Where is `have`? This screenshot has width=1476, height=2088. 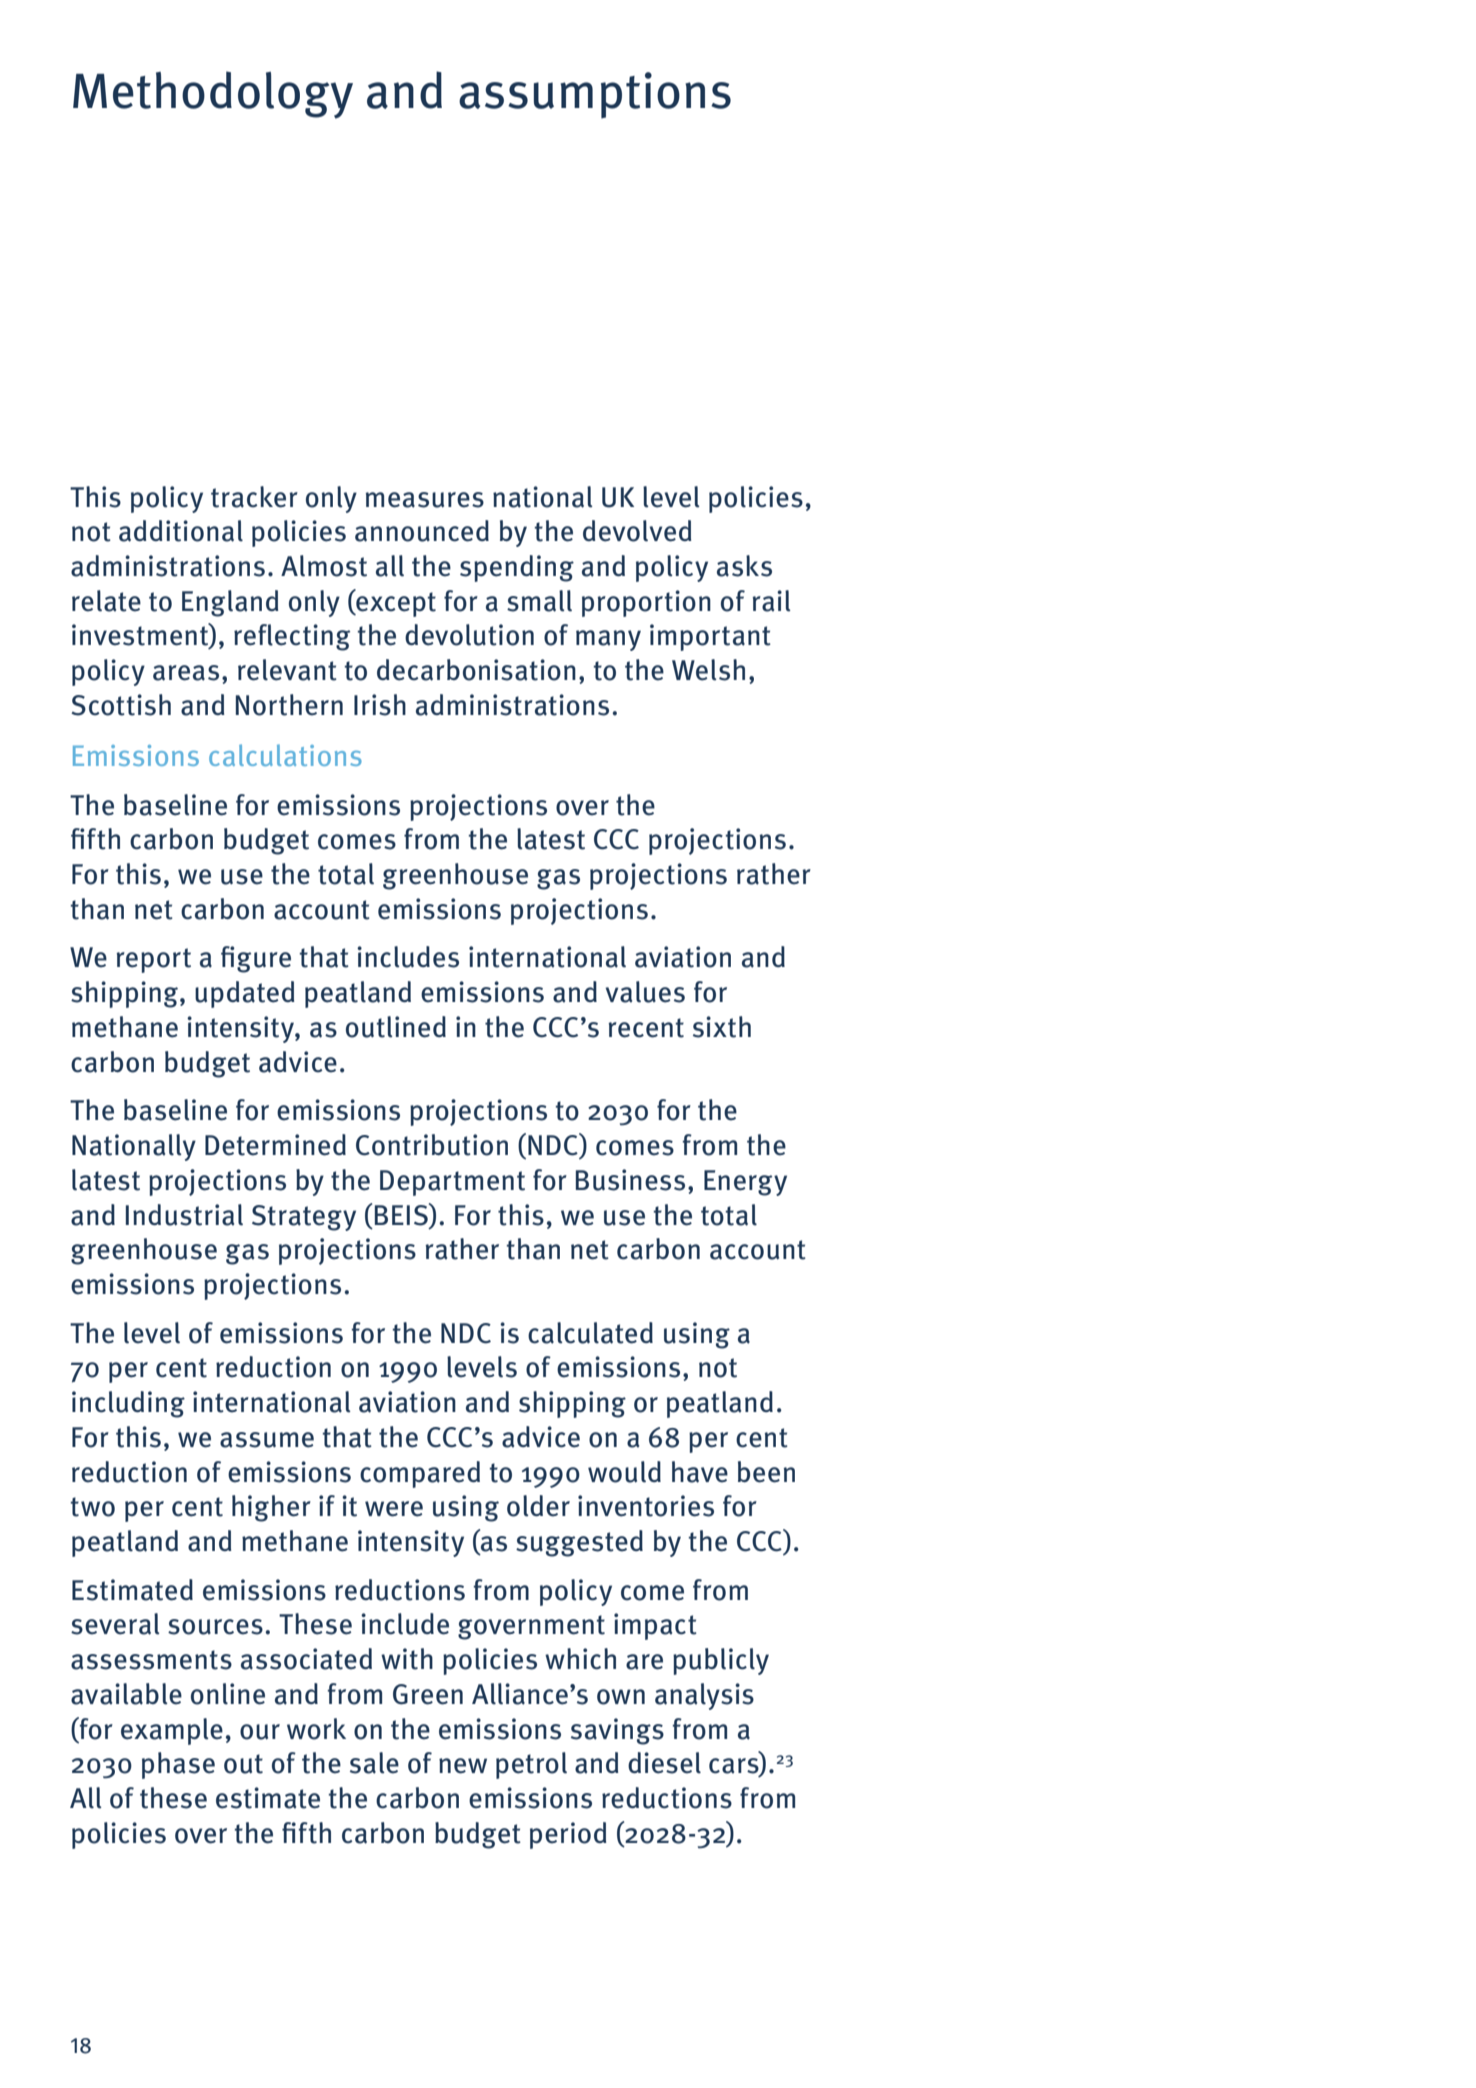 have is located at coordinates (700, 1472).
